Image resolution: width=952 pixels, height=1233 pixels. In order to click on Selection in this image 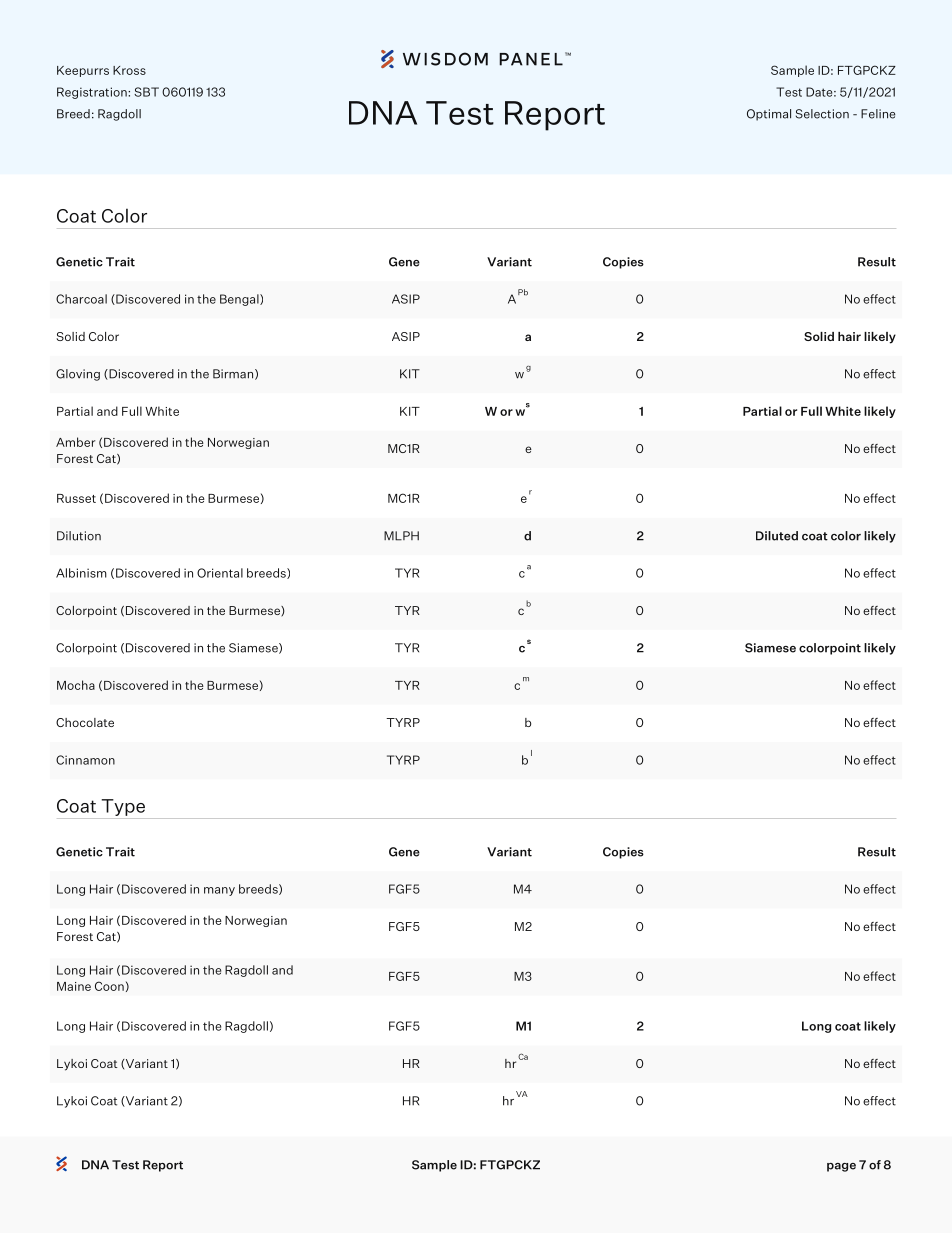, I will do `click(822, 114)`.
